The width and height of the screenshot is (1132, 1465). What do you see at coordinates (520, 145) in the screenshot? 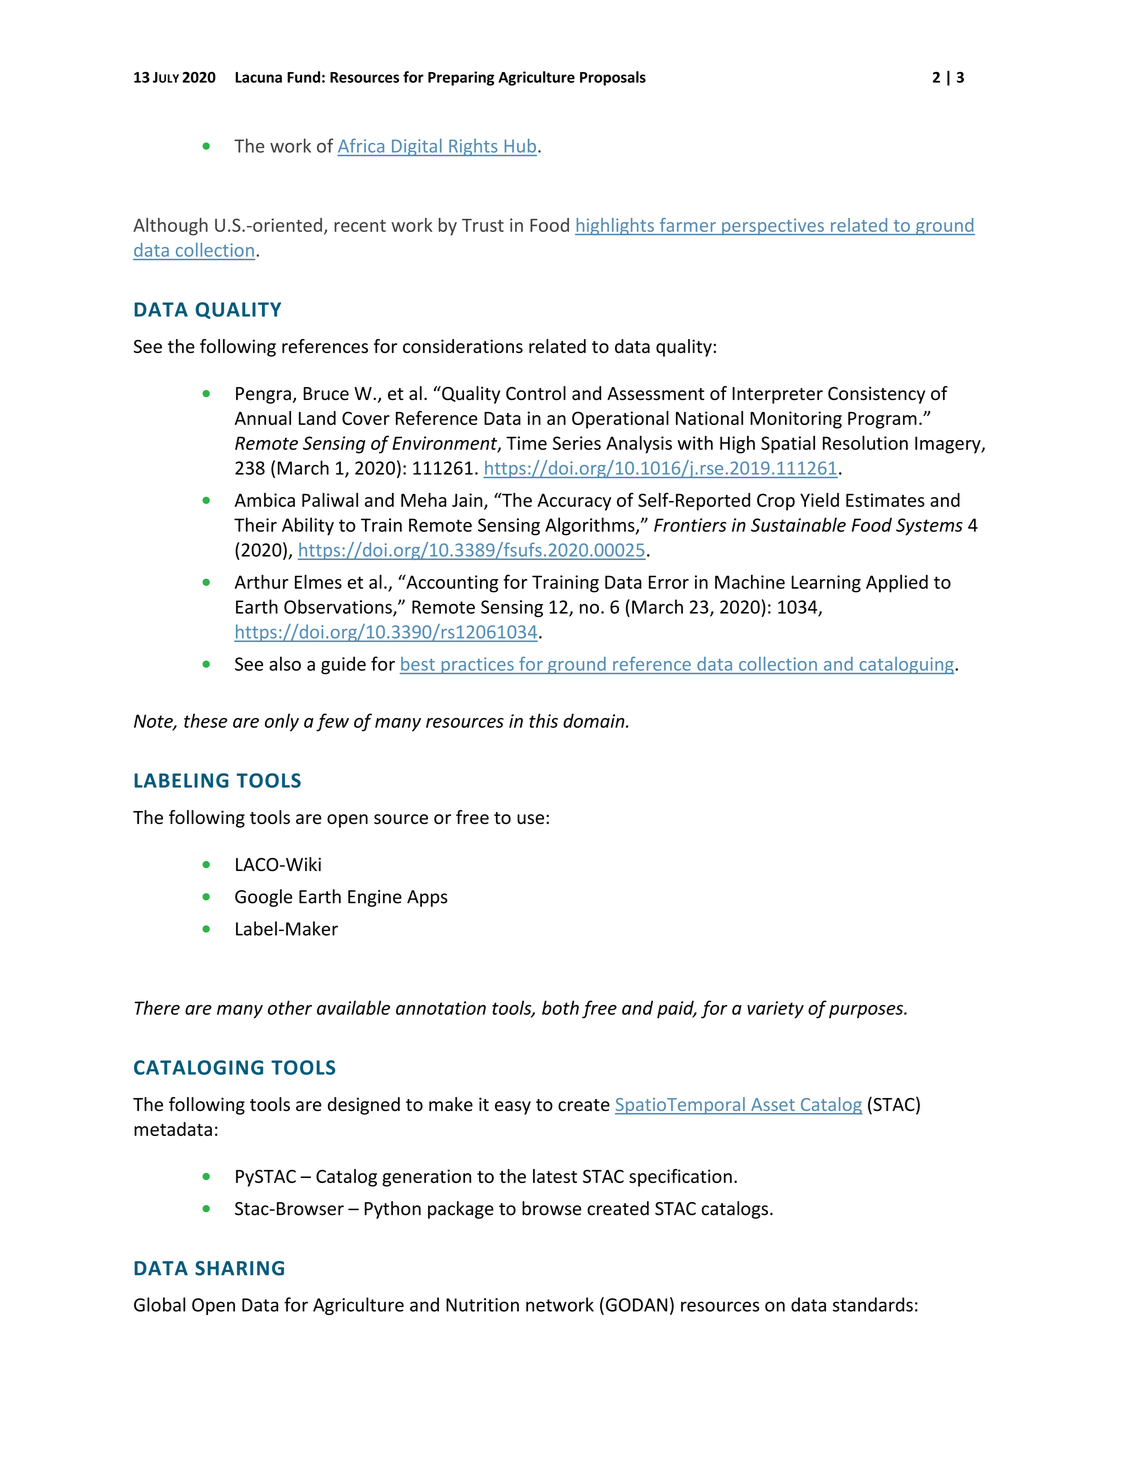
I see `Hub` at bounding box center [520, 145].
